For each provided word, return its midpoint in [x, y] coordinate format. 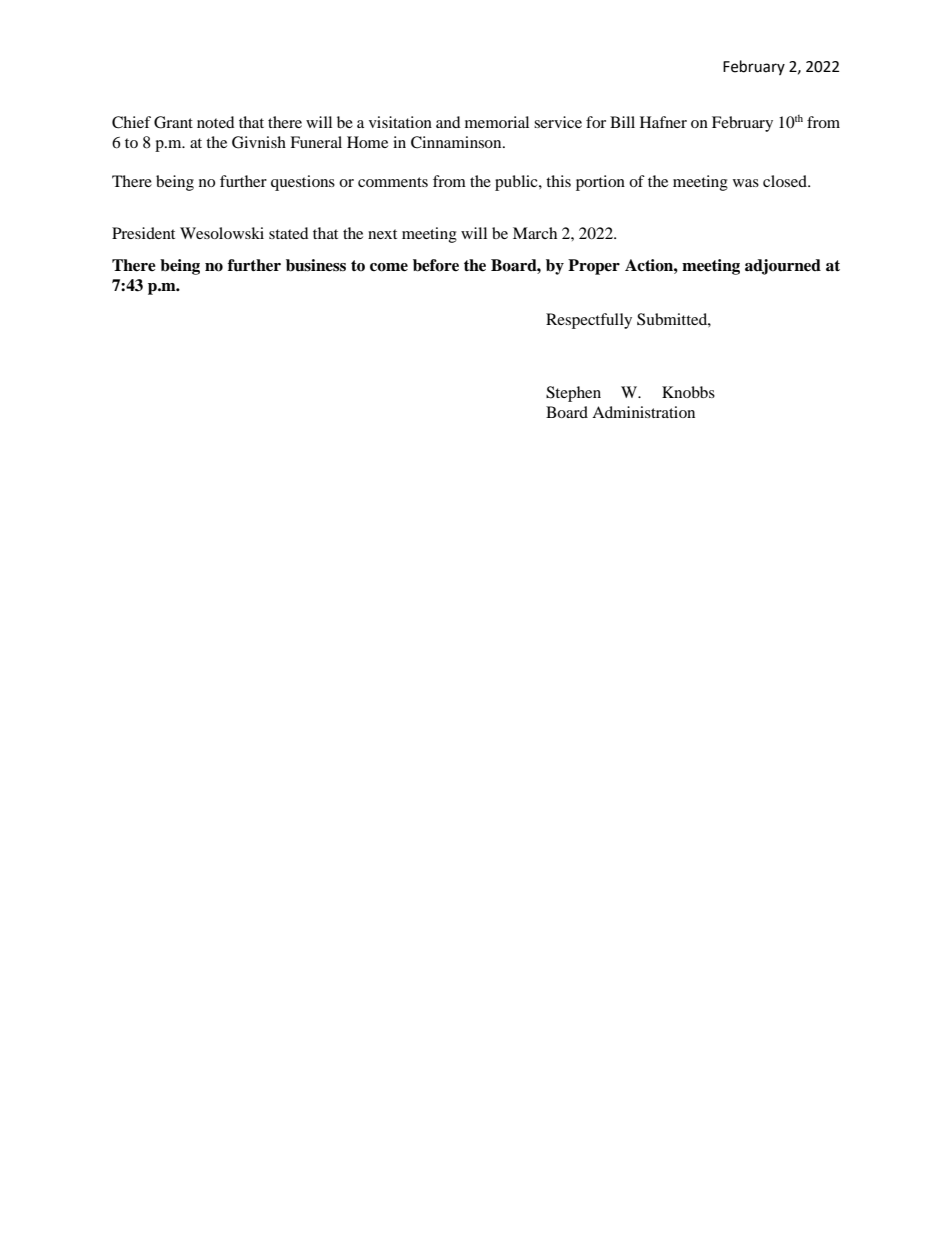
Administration [643, 412]
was [746, 183]
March [535, 233]
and [448, 122]
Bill [622, 122]
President [143, 233]
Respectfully [589, 321]
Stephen [573, 394]
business [316, 265]
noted [216, 122]
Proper [594, 267]
